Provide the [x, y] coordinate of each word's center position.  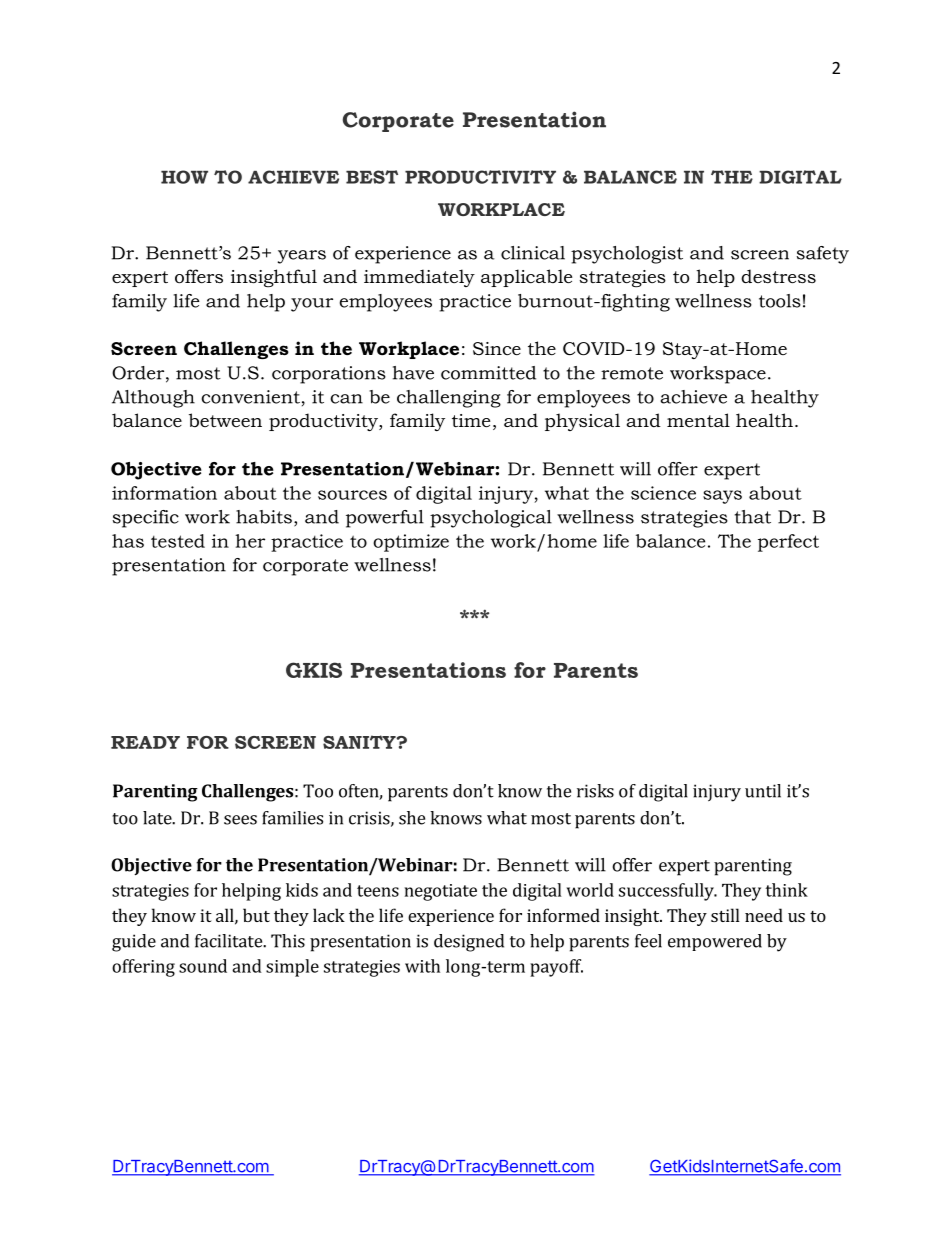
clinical [533, 253]
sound [203, 966]
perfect [788, 543]
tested [178, 541]
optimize [411, 543]
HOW [184, 177]
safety [823, 255]
